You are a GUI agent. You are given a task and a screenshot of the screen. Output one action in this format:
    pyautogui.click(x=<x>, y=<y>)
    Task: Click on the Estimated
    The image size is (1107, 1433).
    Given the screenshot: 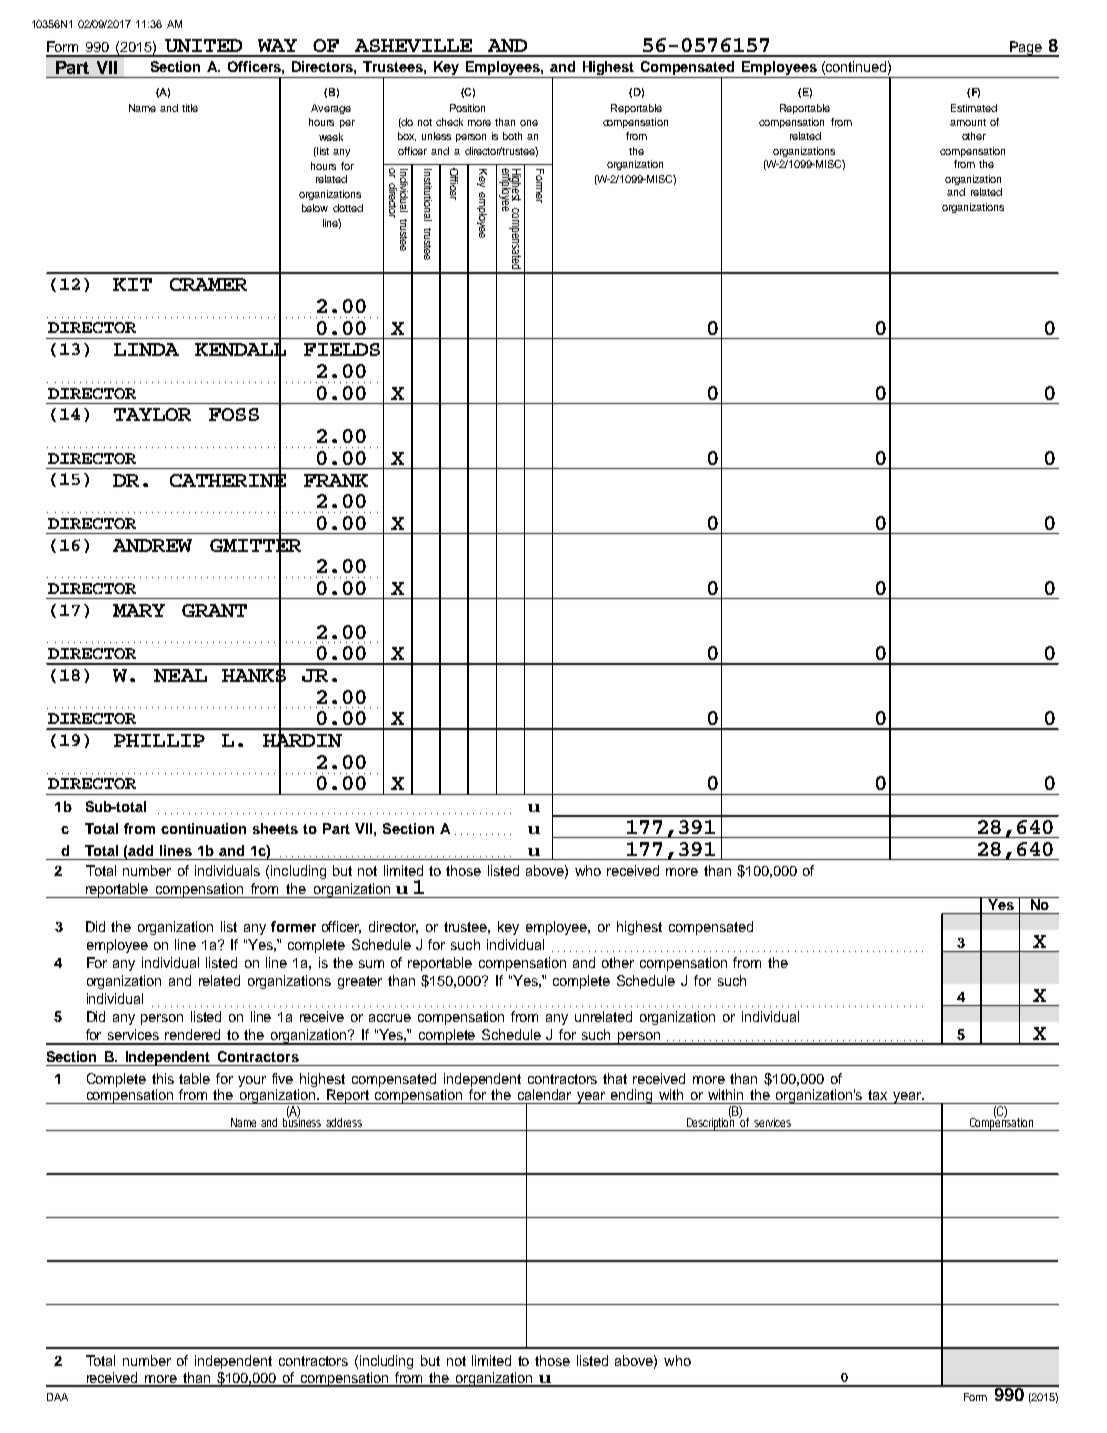 What is the action you would take?
    pyautogui.click(x=974, y=108)
